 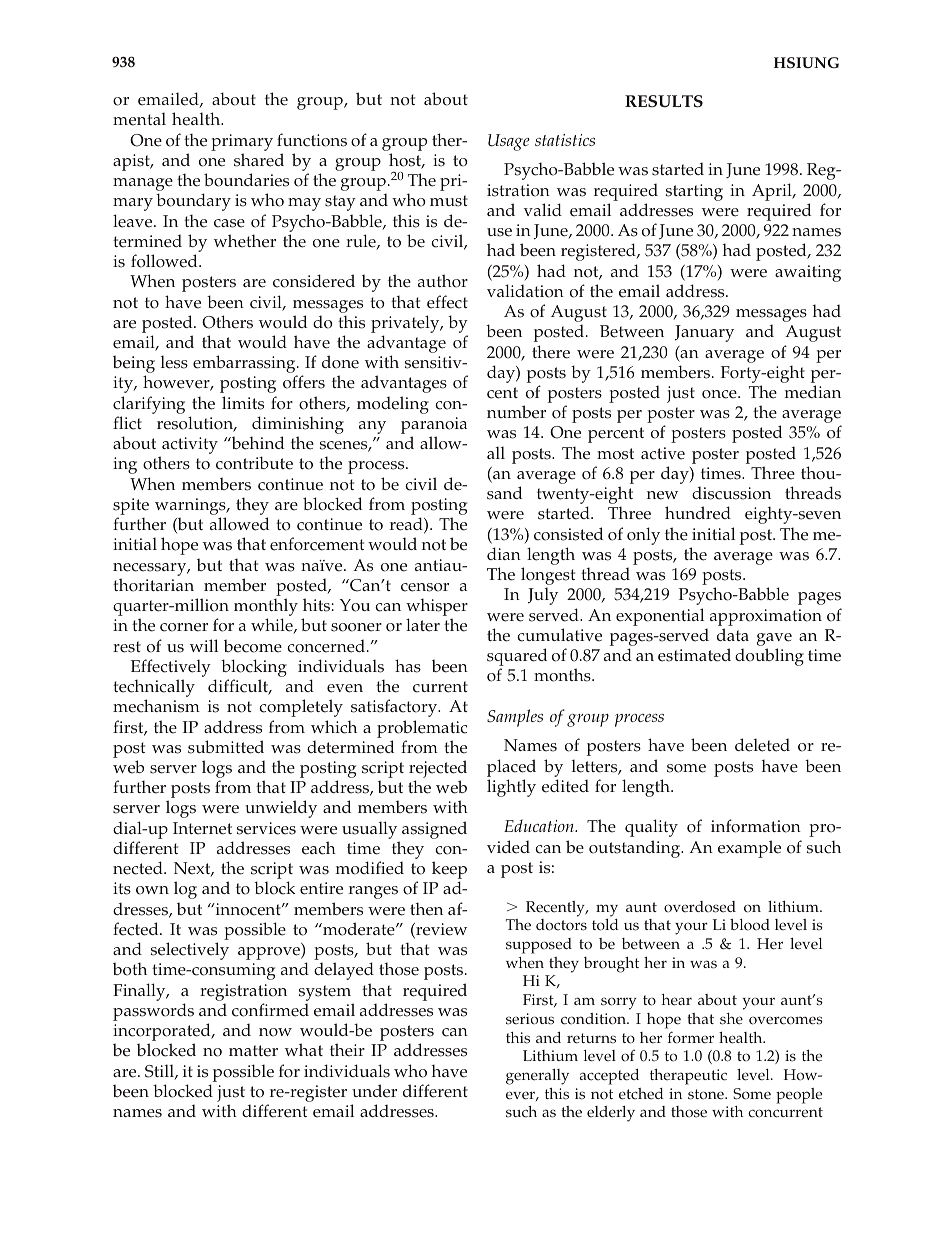 What do you see at coordinates (762, 745) in the screenshot?
I see `deleted` at bounding box center [762, 745].
